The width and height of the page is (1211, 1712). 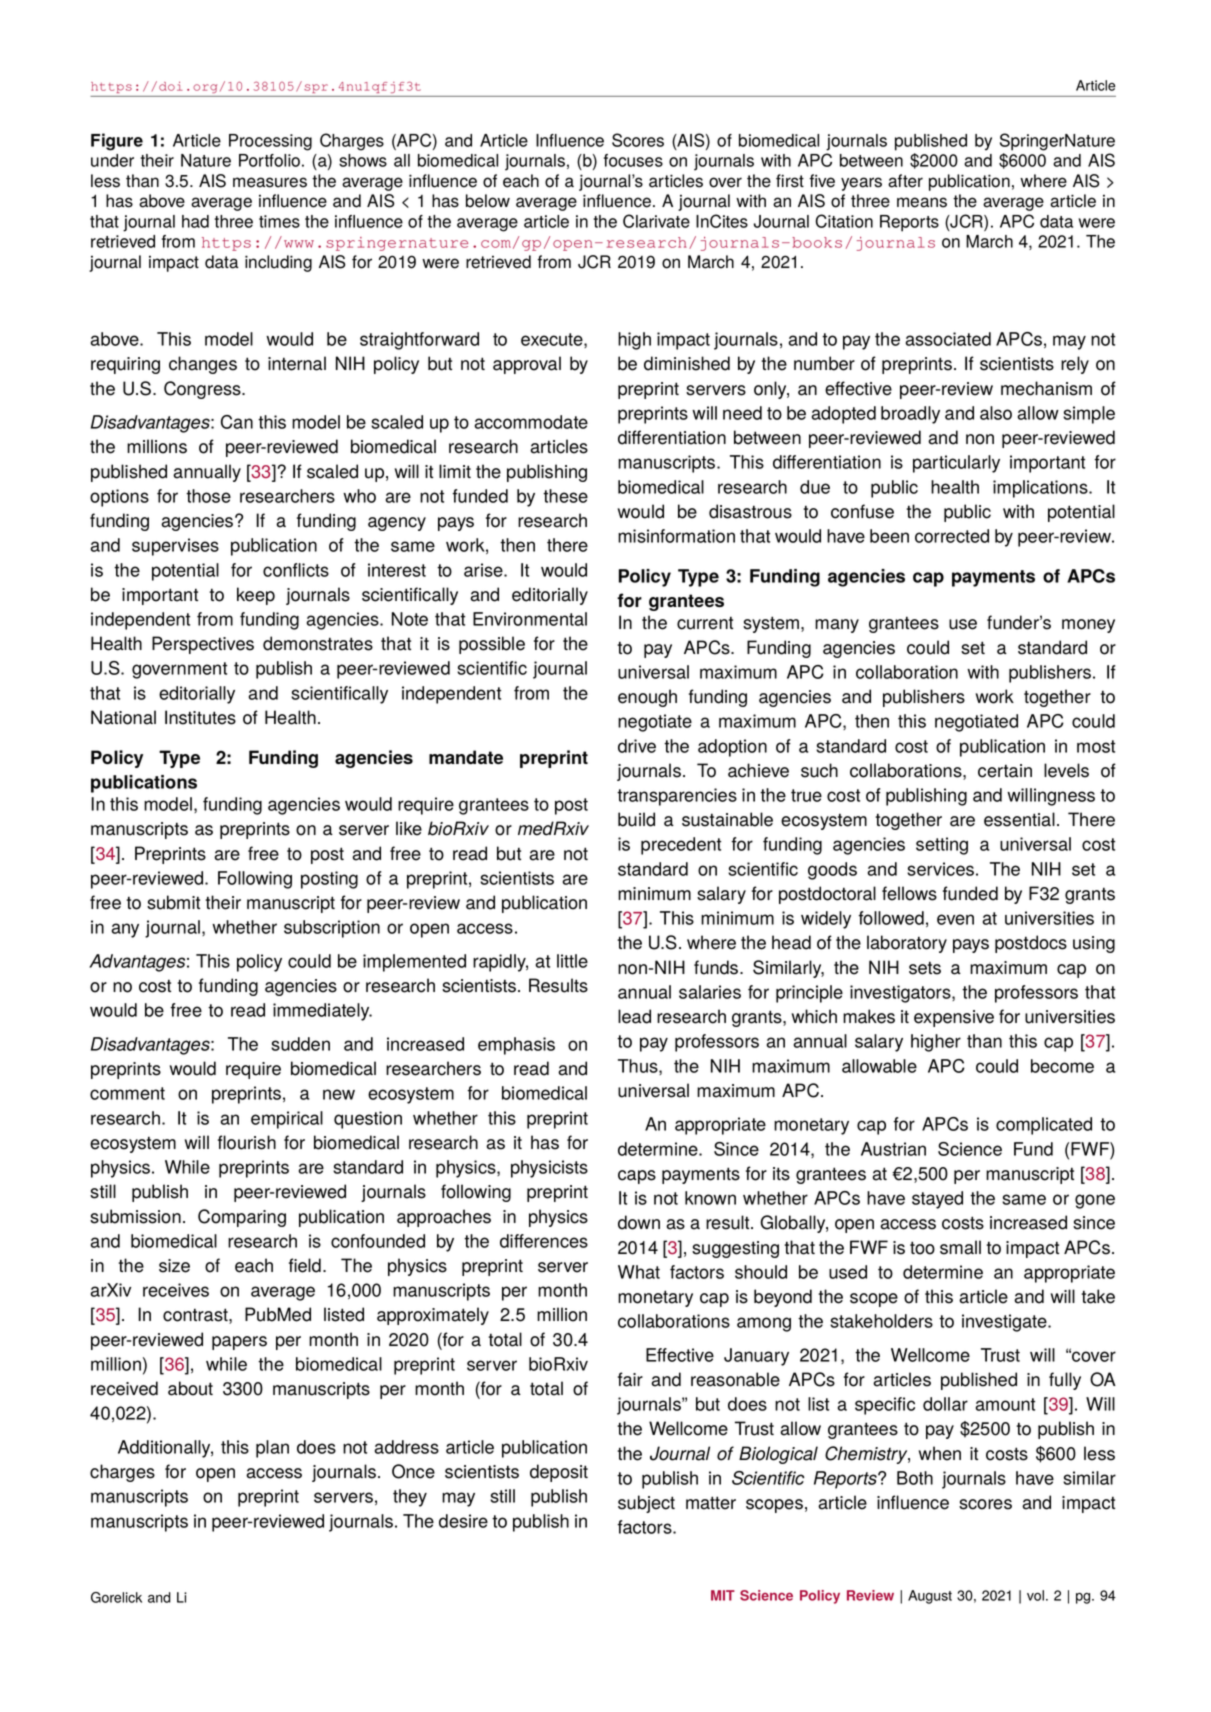 What do you see at coordinates (272, 1449) in the page?
I see `plan` at bounding box center [272, 1449].
